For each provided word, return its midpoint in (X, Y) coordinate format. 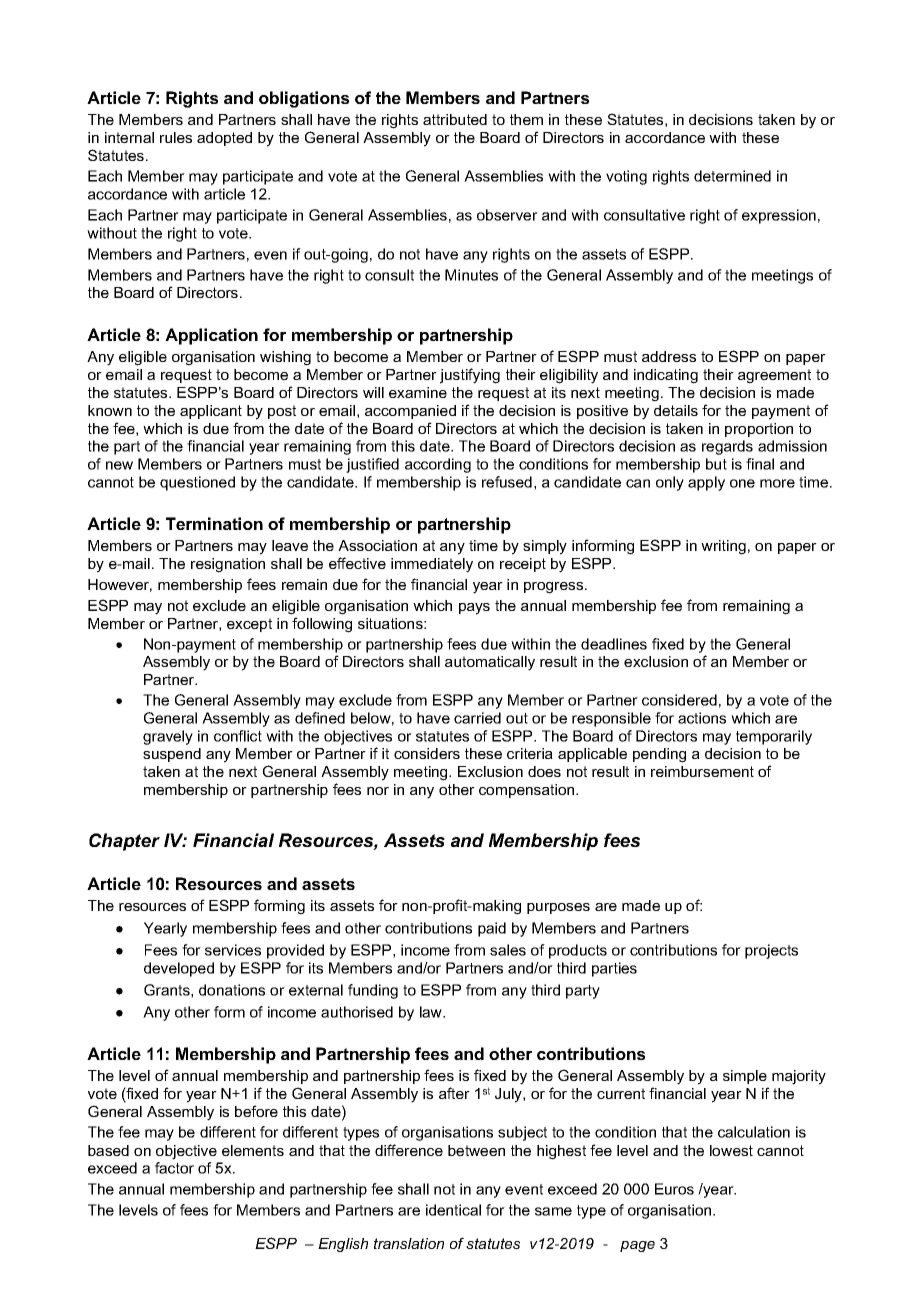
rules (176, 137)
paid (492, 929)
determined (732, 176)
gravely (168, 737)
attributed (455, 119)
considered (679, 700)
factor (174, 1168)
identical (453, 1210)
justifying (470, 376)
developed (179, 969)
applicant (211, 412)
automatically (490, 663)
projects (771, 951)
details (676, 410)
